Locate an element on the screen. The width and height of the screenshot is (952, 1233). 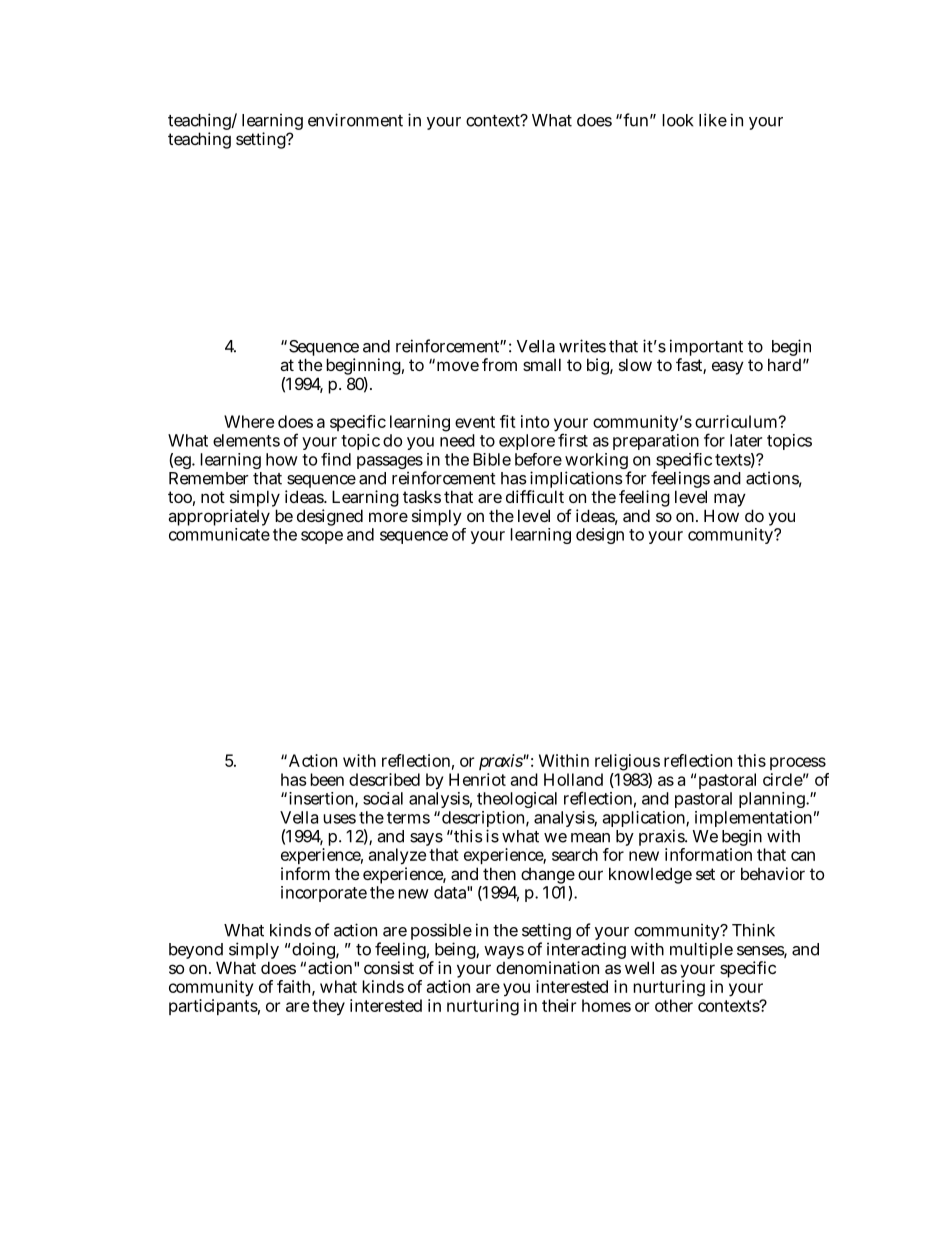
may is located at coordinates (729, 501).
